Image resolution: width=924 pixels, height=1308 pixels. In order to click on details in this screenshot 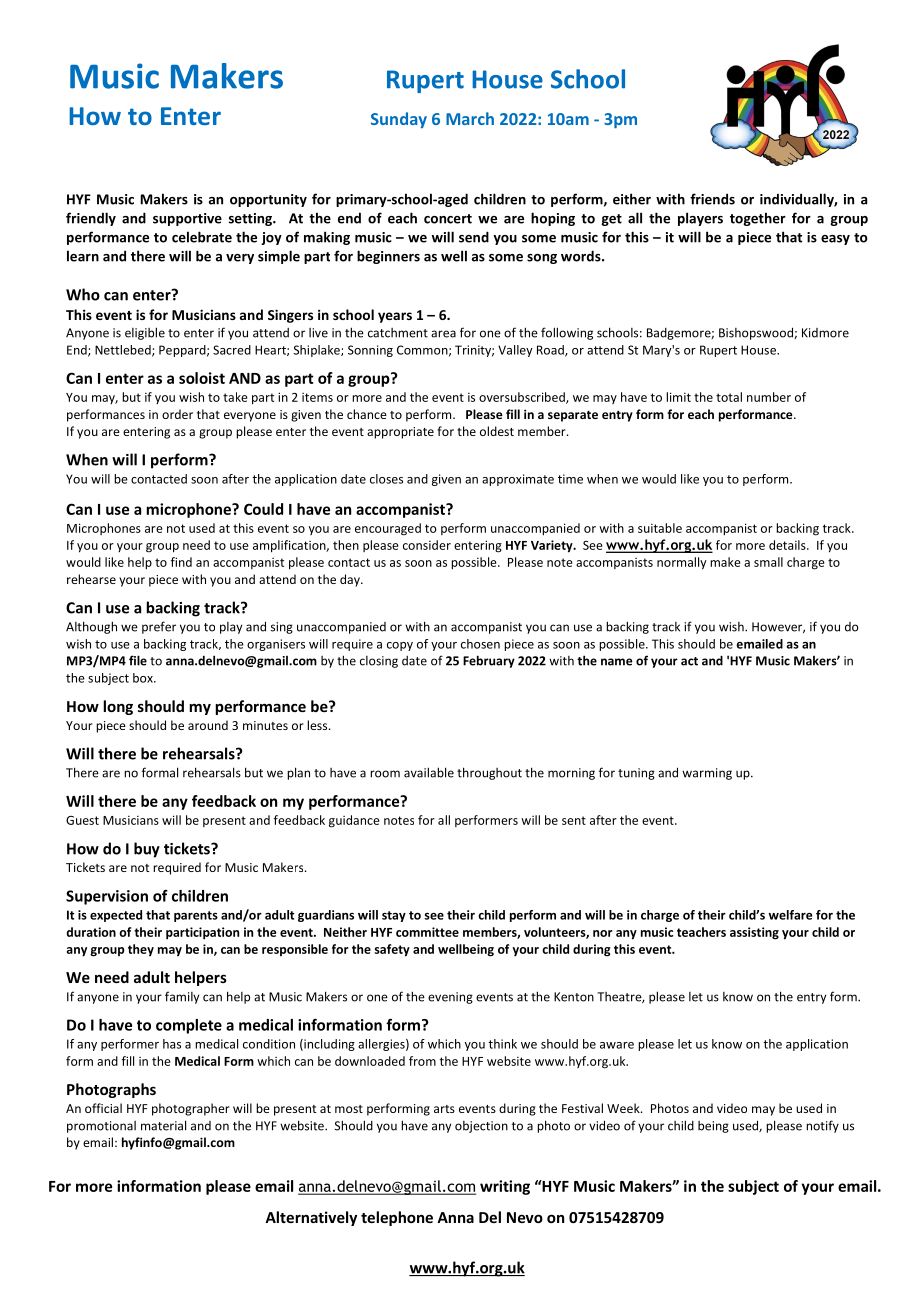, I will do `click(788, 545)`.
